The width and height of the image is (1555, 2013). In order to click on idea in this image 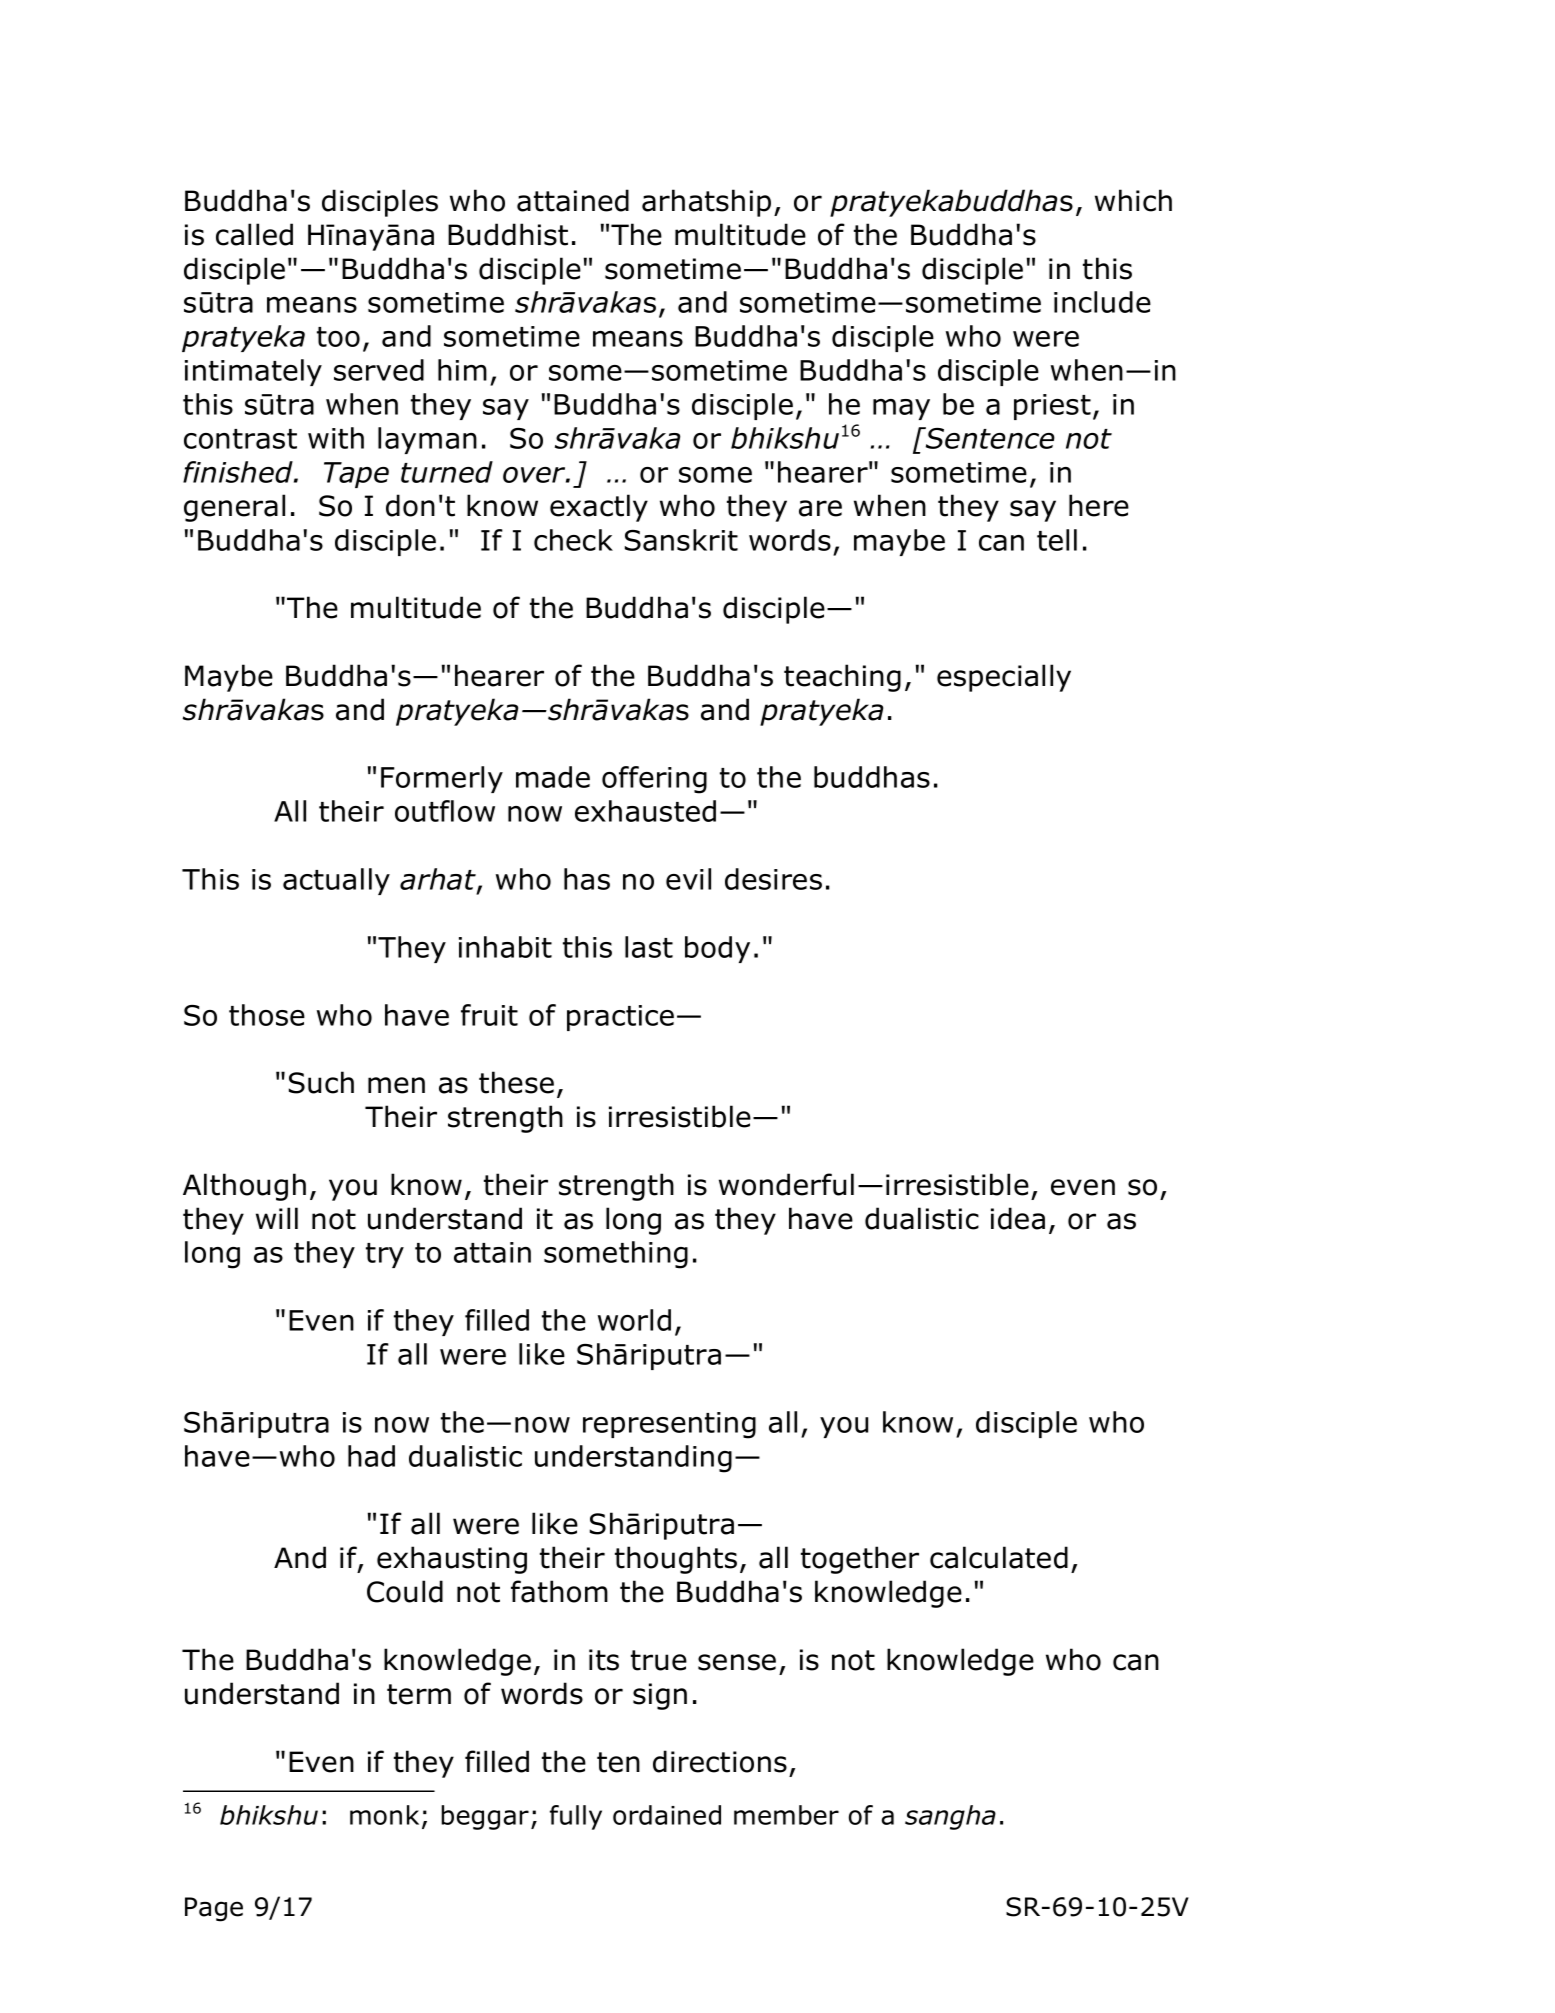, I will do `click(1018, 1218)`.
